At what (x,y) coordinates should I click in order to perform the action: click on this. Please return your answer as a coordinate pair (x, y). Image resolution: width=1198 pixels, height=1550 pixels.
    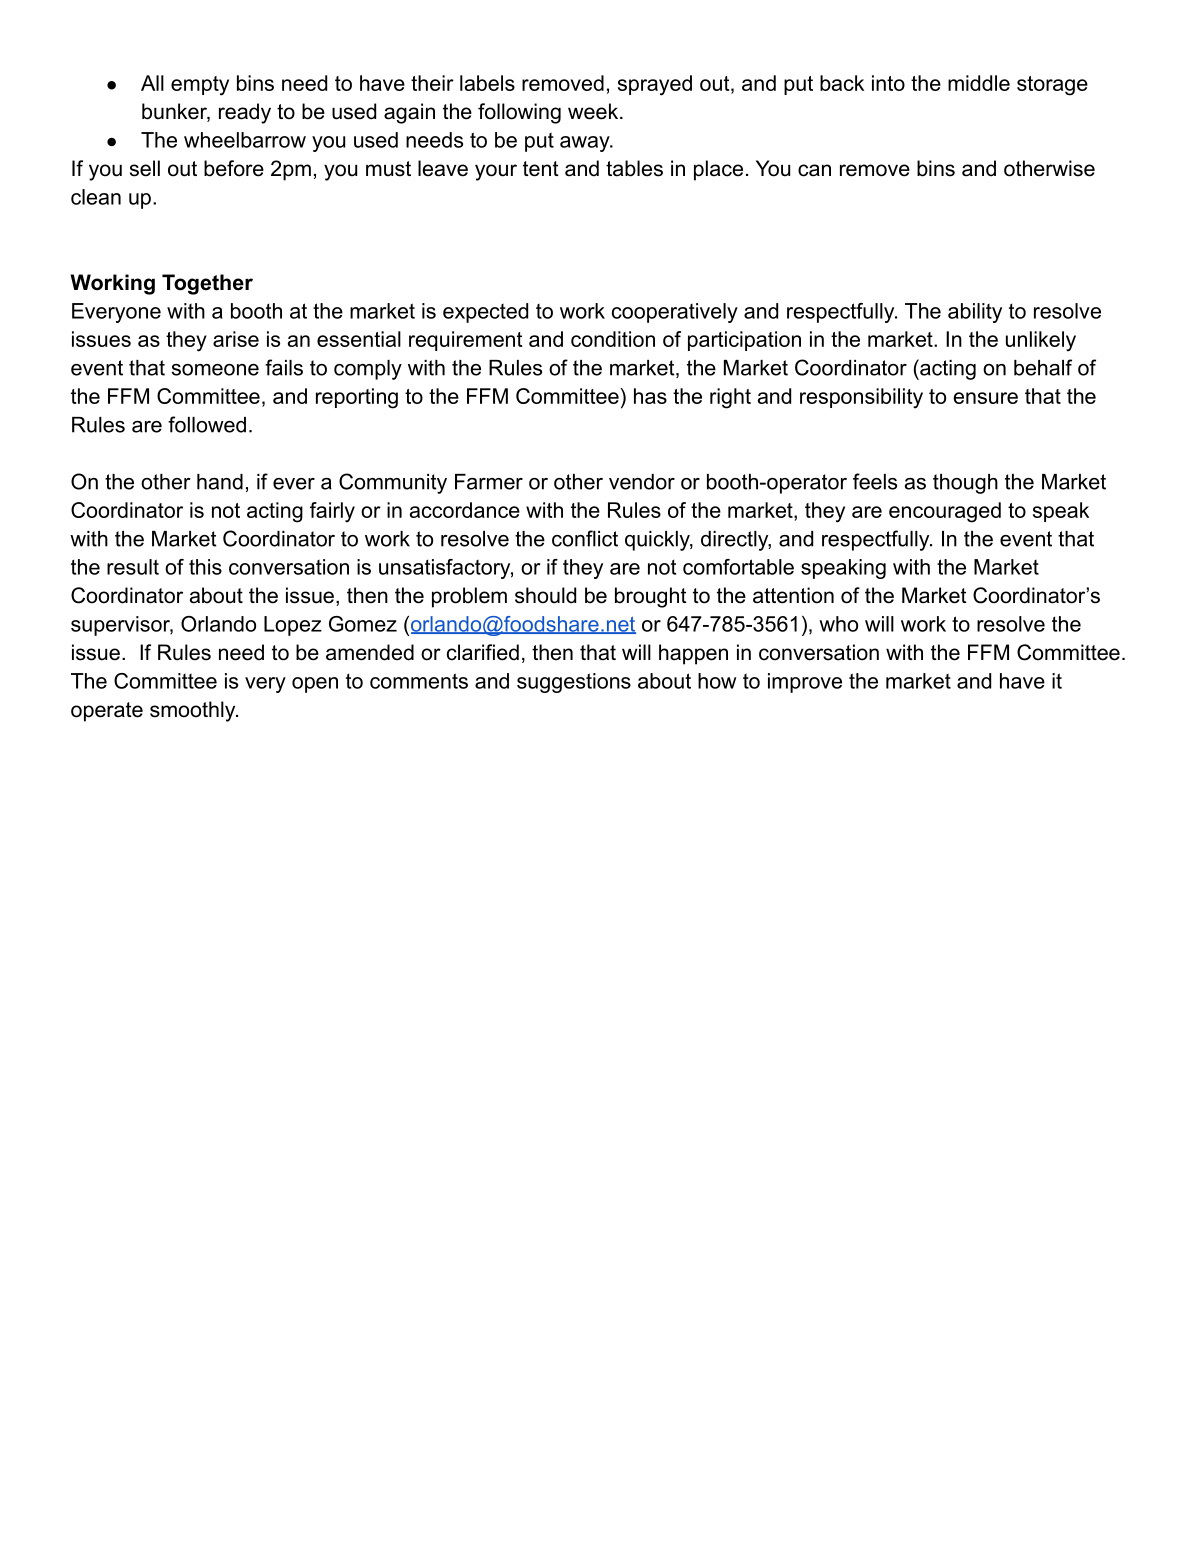
    Looking at the image, I should click on (205, 567).
